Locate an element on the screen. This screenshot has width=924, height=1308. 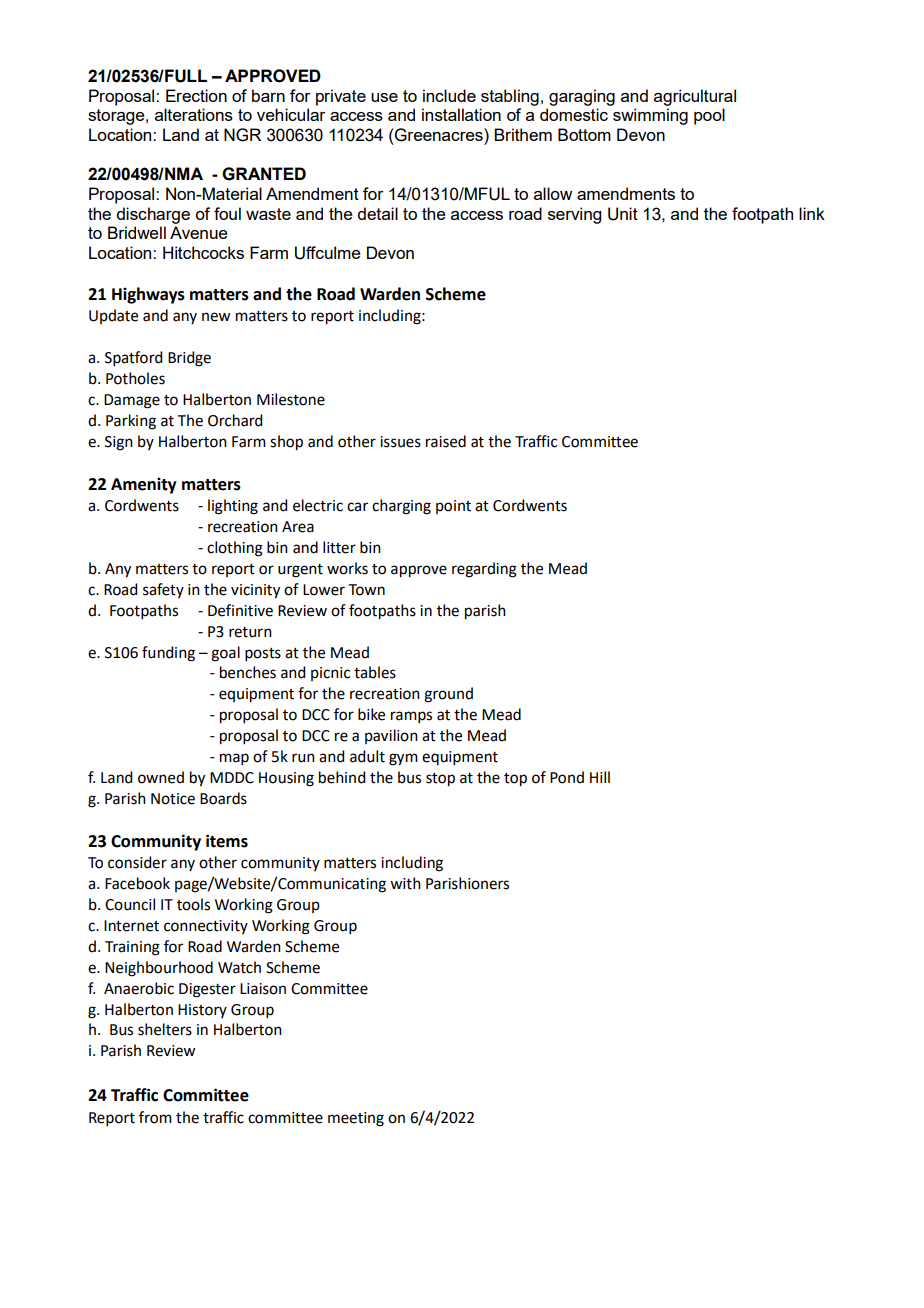
Orchard is located at coordinates (235, 420).
